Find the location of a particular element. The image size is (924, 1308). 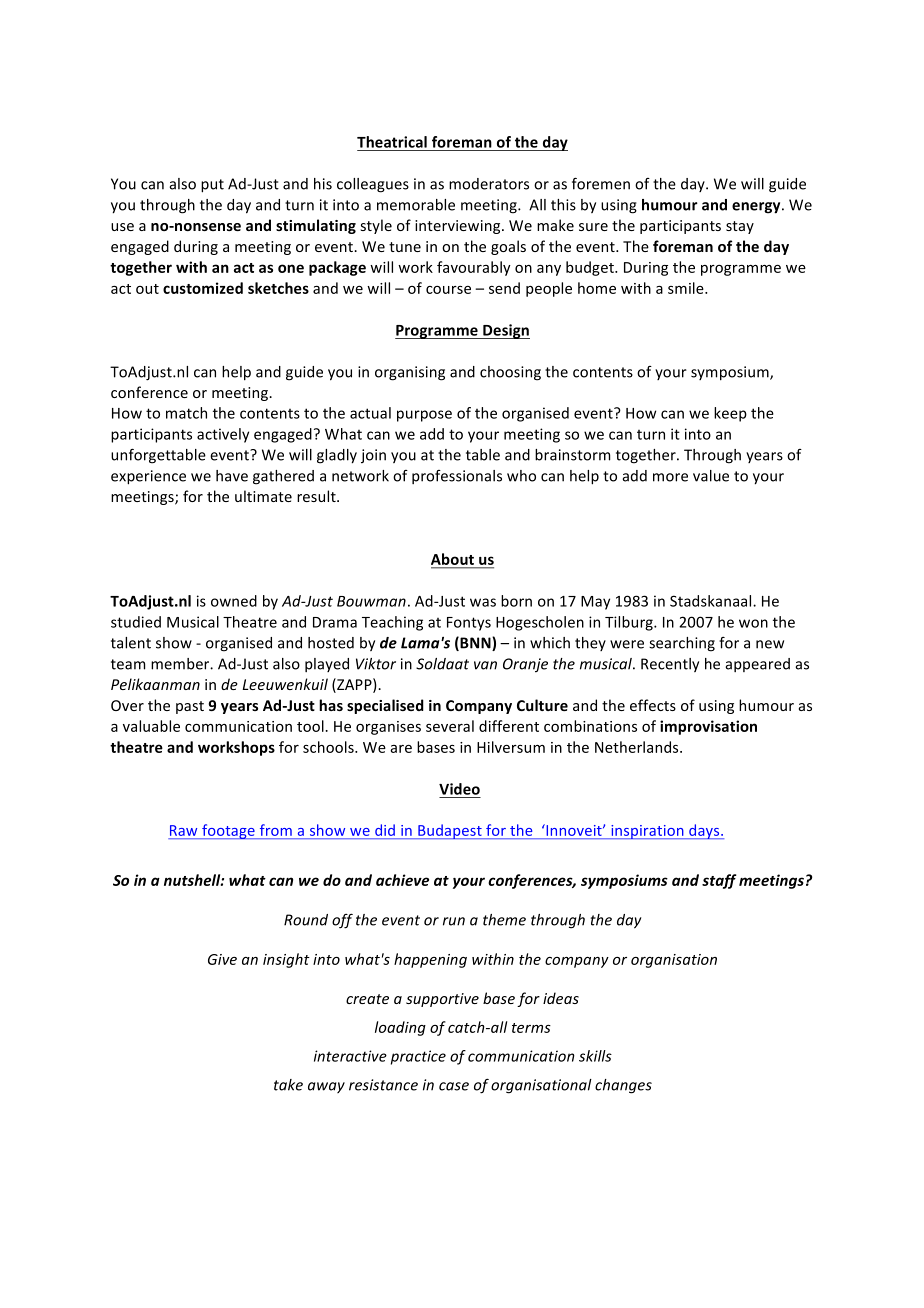

practice is located at coordinates (418, 1057).
